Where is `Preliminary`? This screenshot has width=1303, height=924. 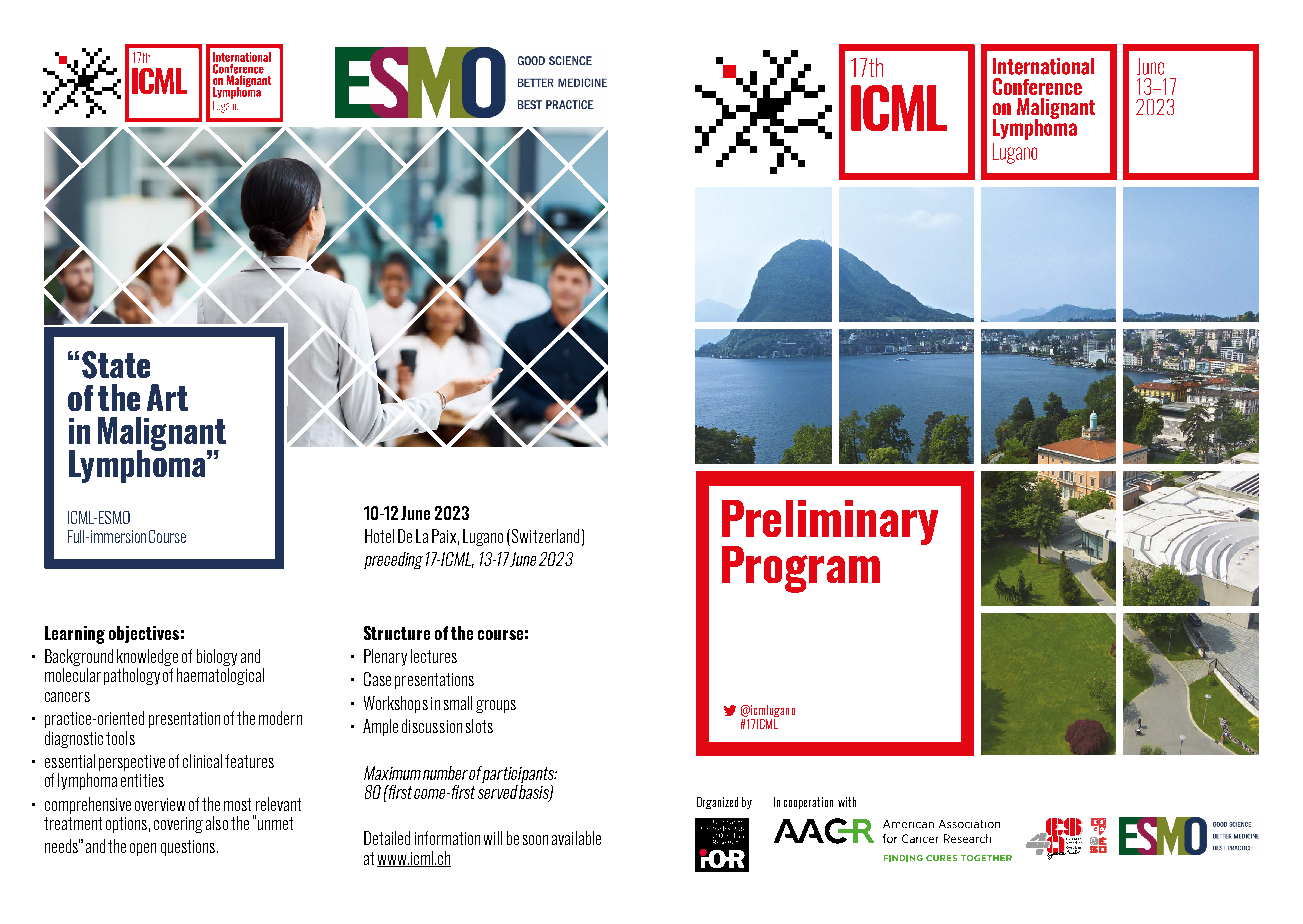
Preliminary is located at coordinates (830, 523).
